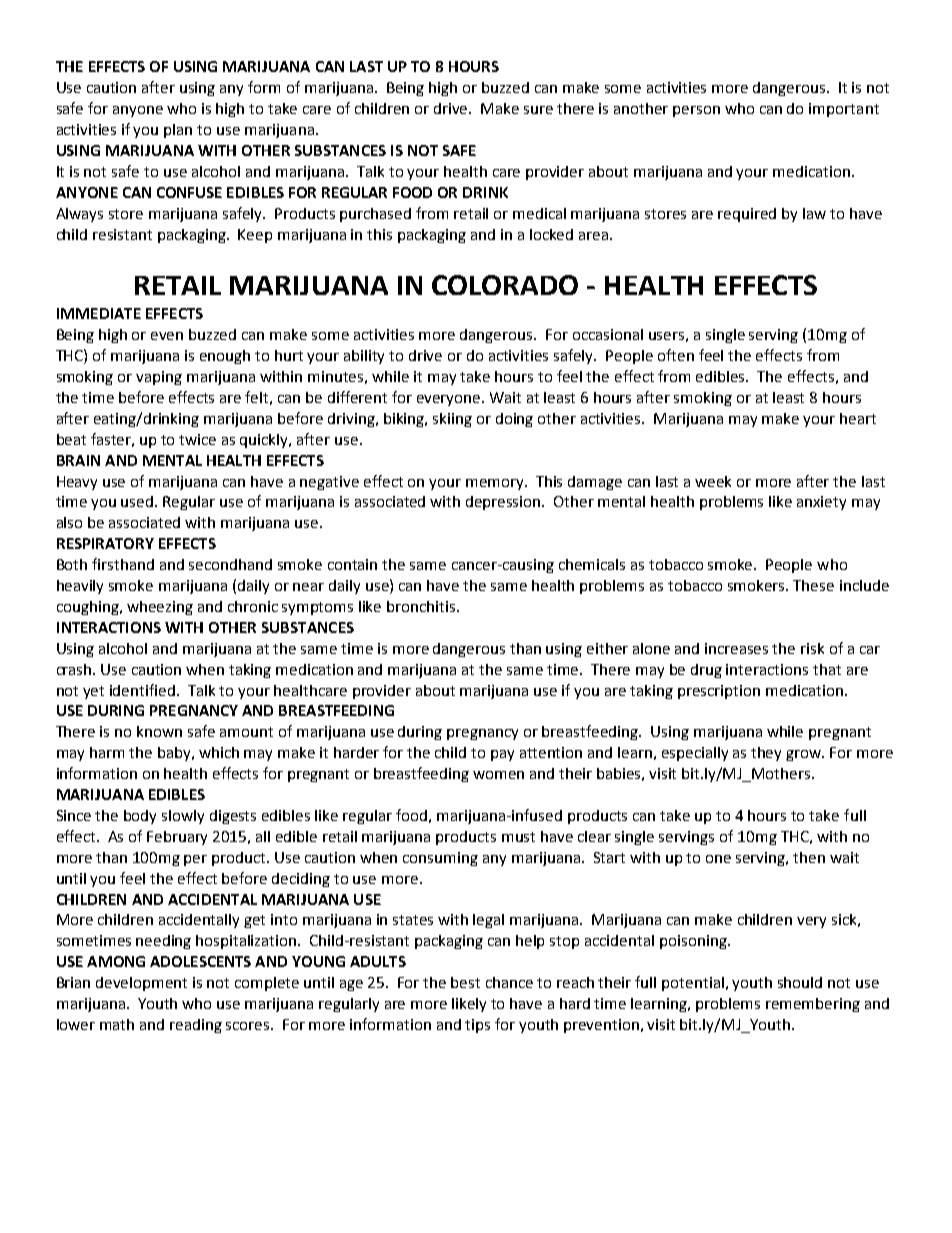 The image size is (952, 1233). I want to click on person, so click(696, 111).
